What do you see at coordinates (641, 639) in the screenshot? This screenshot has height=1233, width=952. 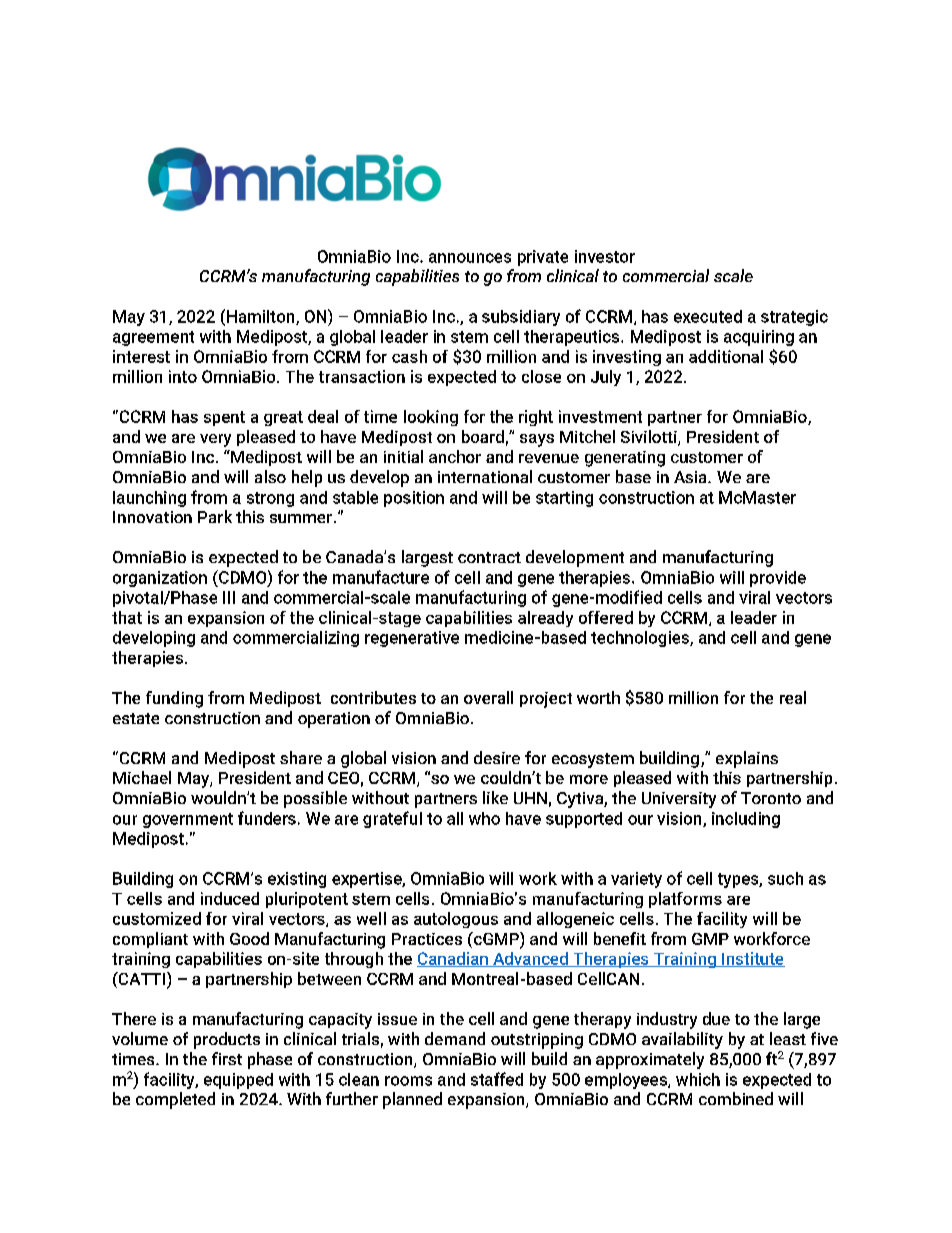 I see `technologies` at bounding box center [641, 639].
